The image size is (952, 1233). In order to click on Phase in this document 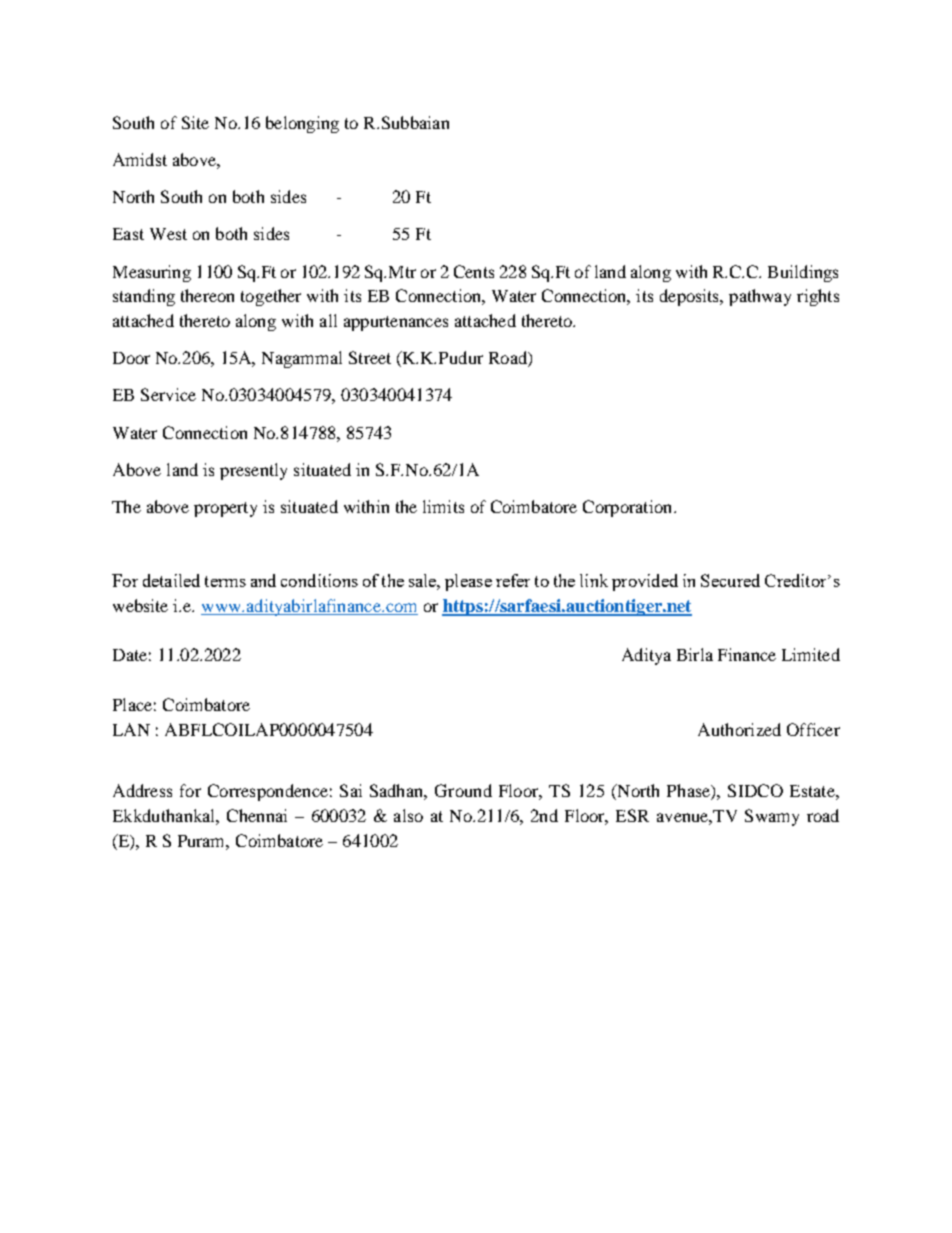, I will do `click(689, 792)`.
